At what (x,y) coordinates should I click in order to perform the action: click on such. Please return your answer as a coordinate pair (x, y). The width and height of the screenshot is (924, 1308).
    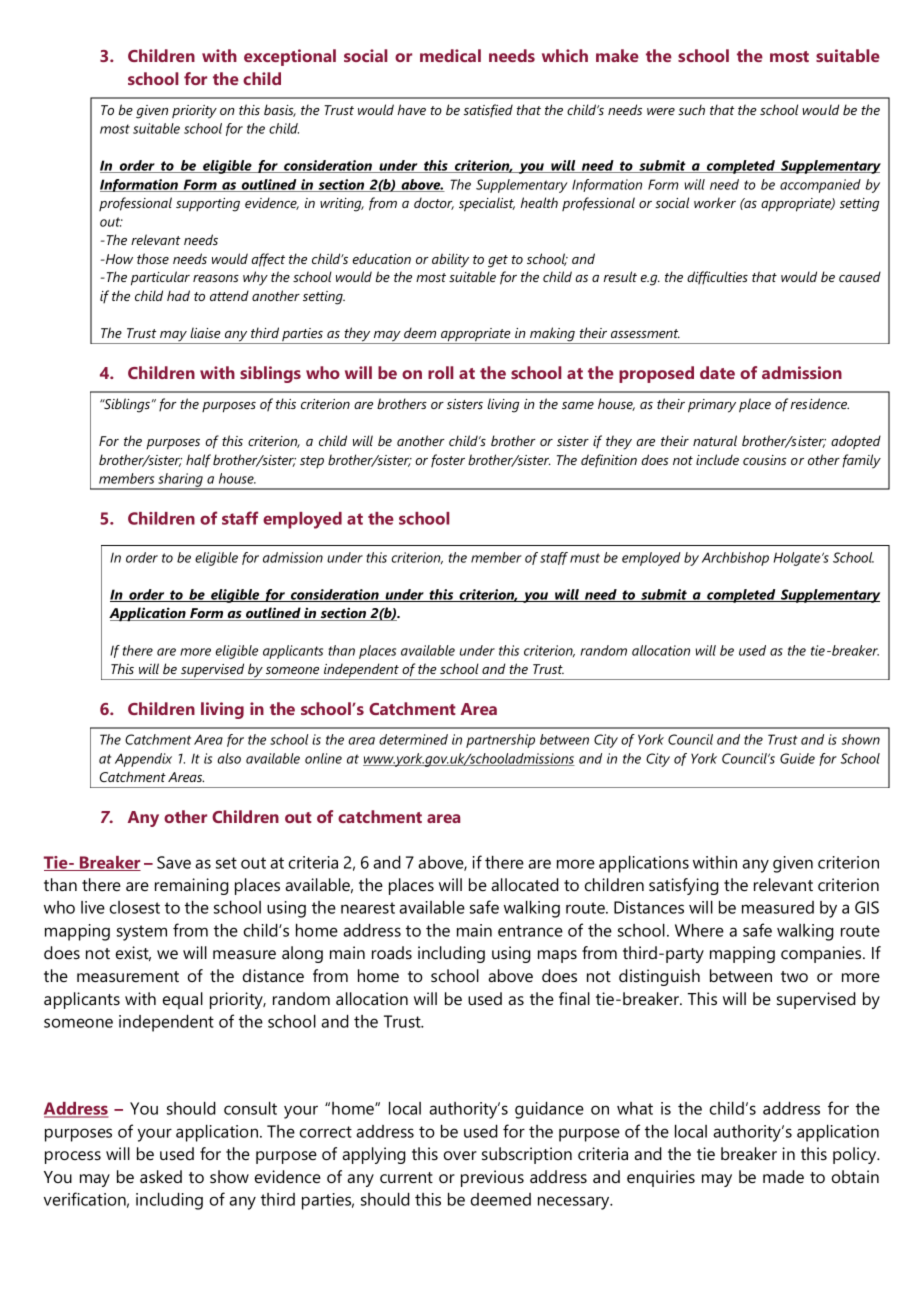
    Looking at the image, I should click on (691, 109).
